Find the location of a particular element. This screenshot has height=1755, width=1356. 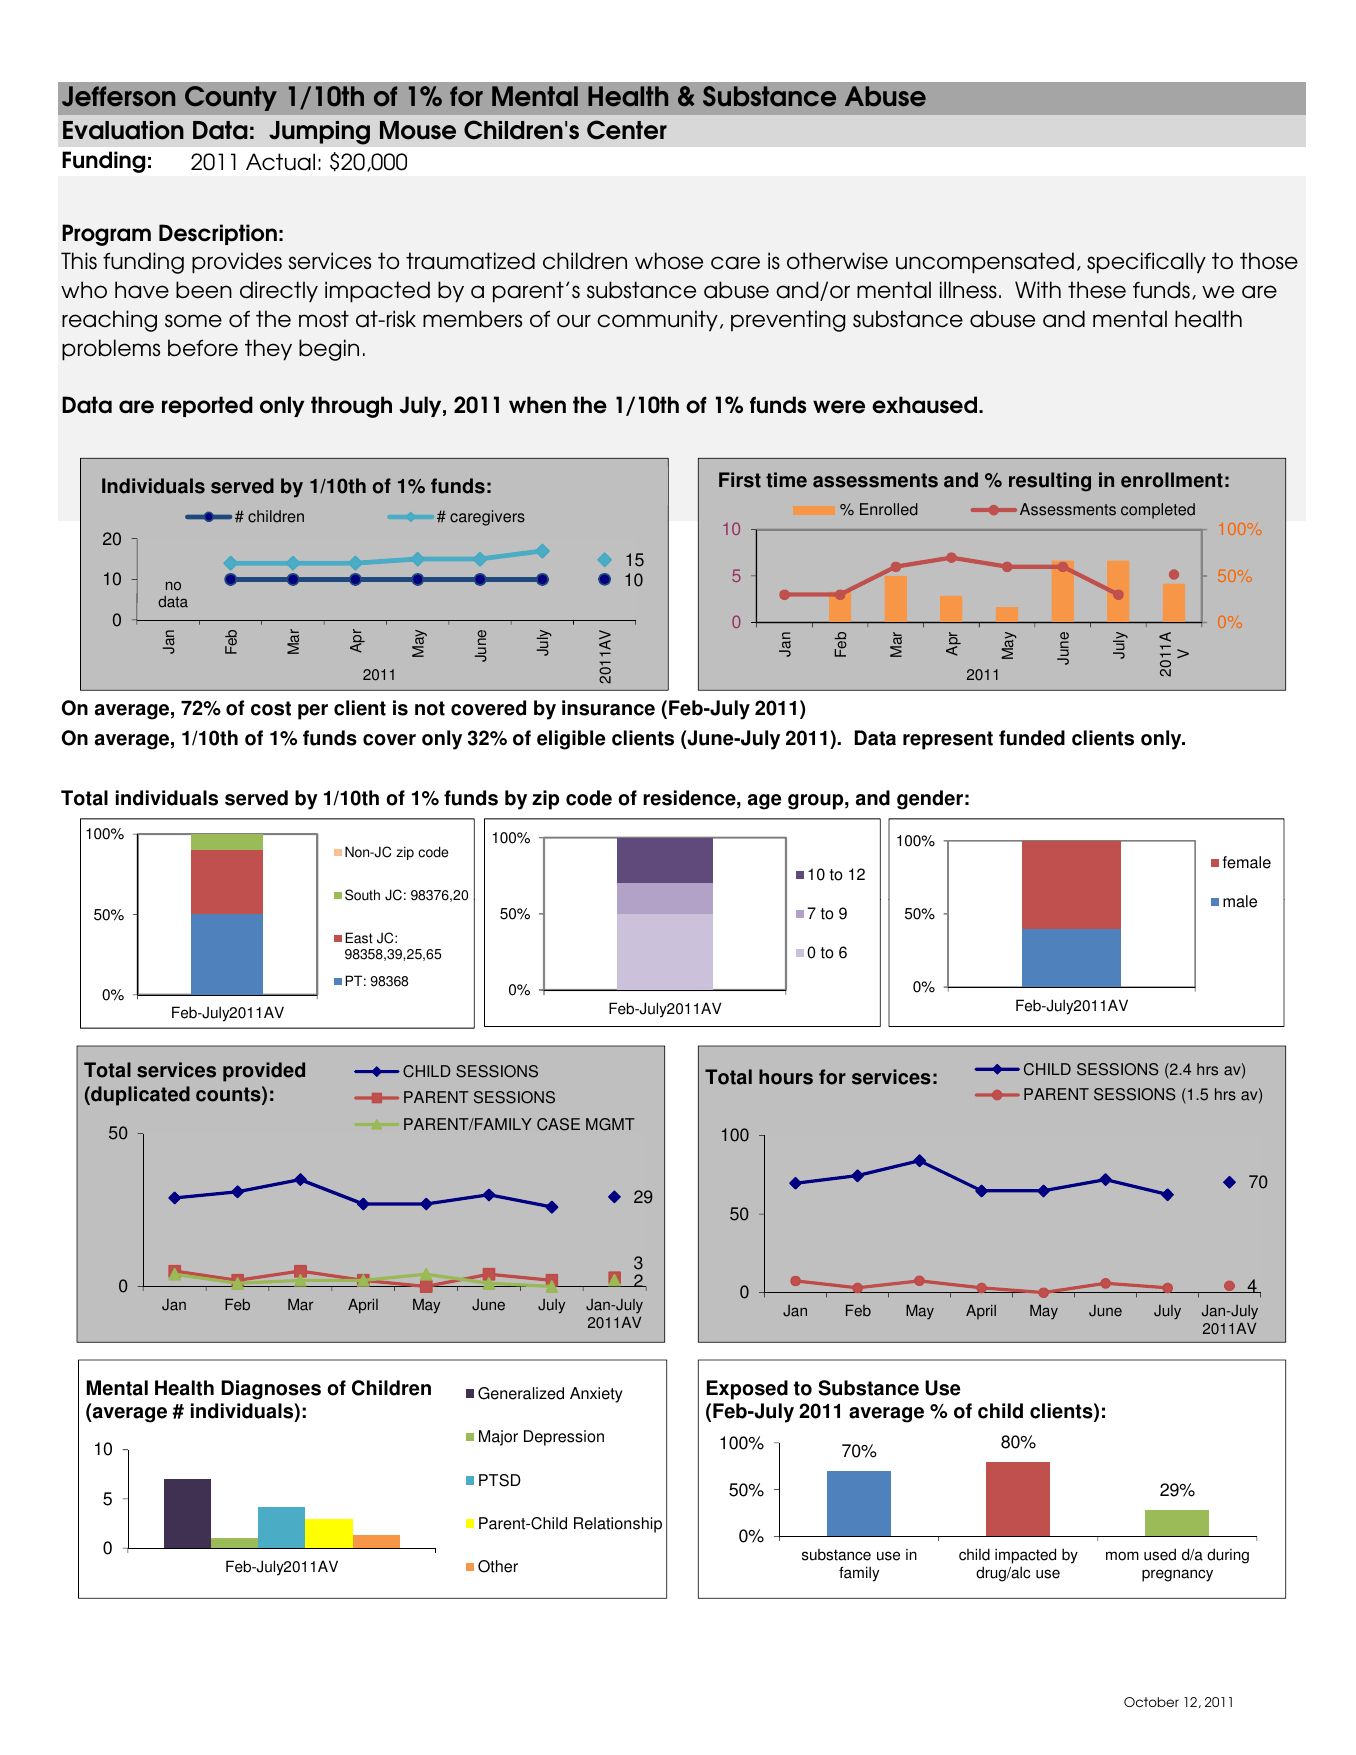

eligible is located at coordinates (571, 740).
